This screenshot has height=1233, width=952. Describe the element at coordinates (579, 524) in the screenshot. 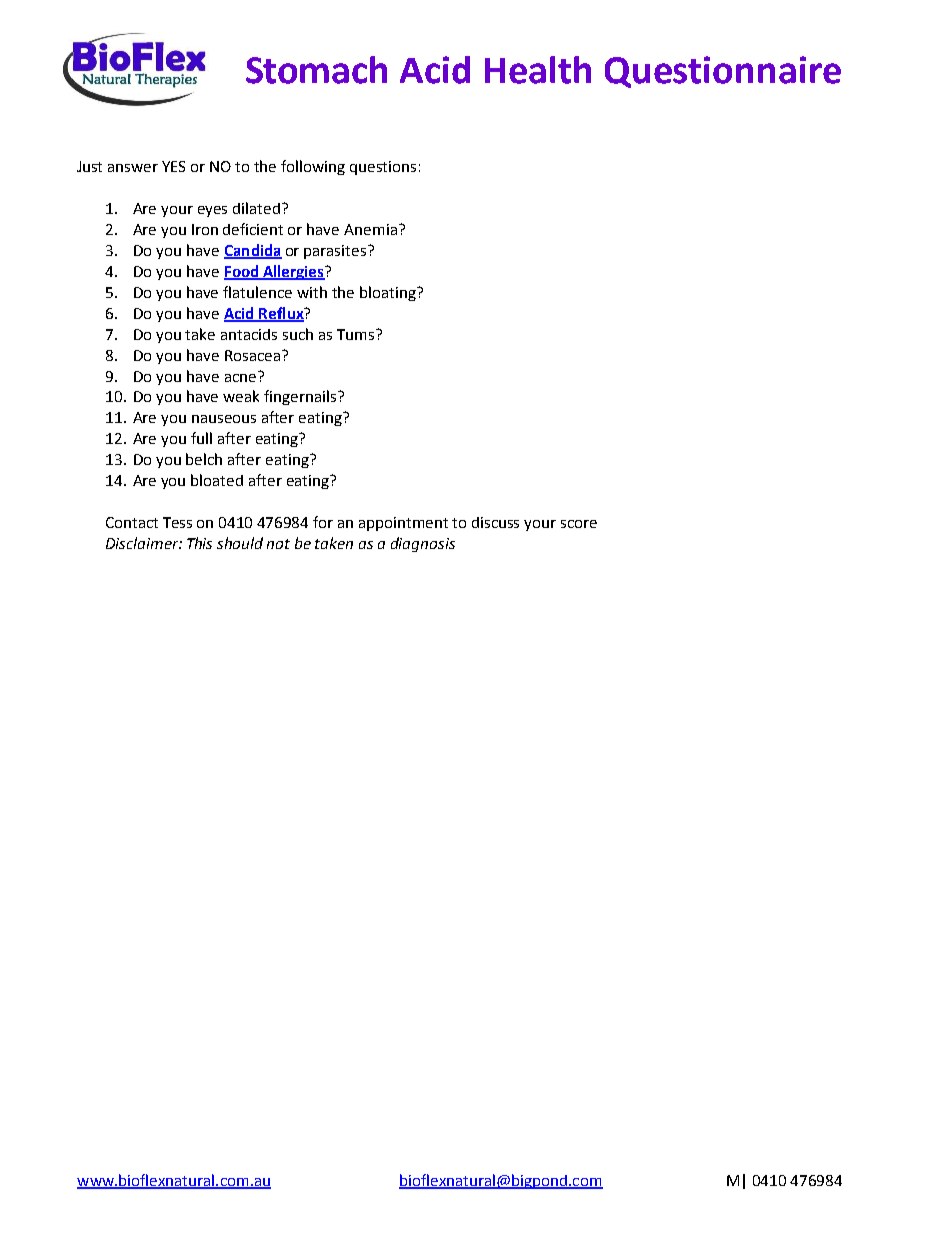

I see `score` at that location.
